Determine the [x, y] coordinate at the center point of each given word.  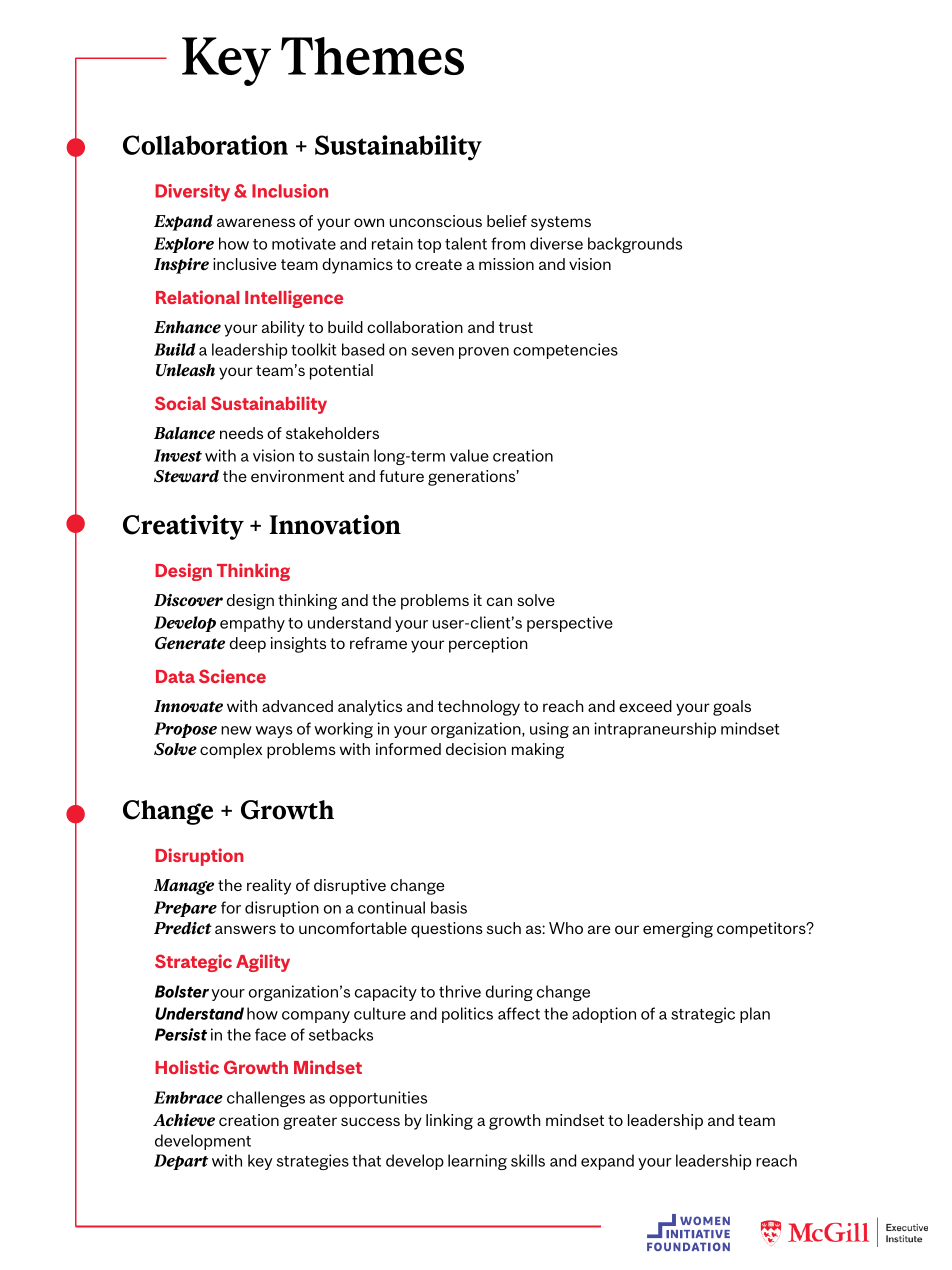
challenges [266, 1099]
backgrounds [635, 245]
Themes [372, 56]
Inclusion [290, 191]
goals [732, 708]
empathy [252, 624]
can [499, 601]
